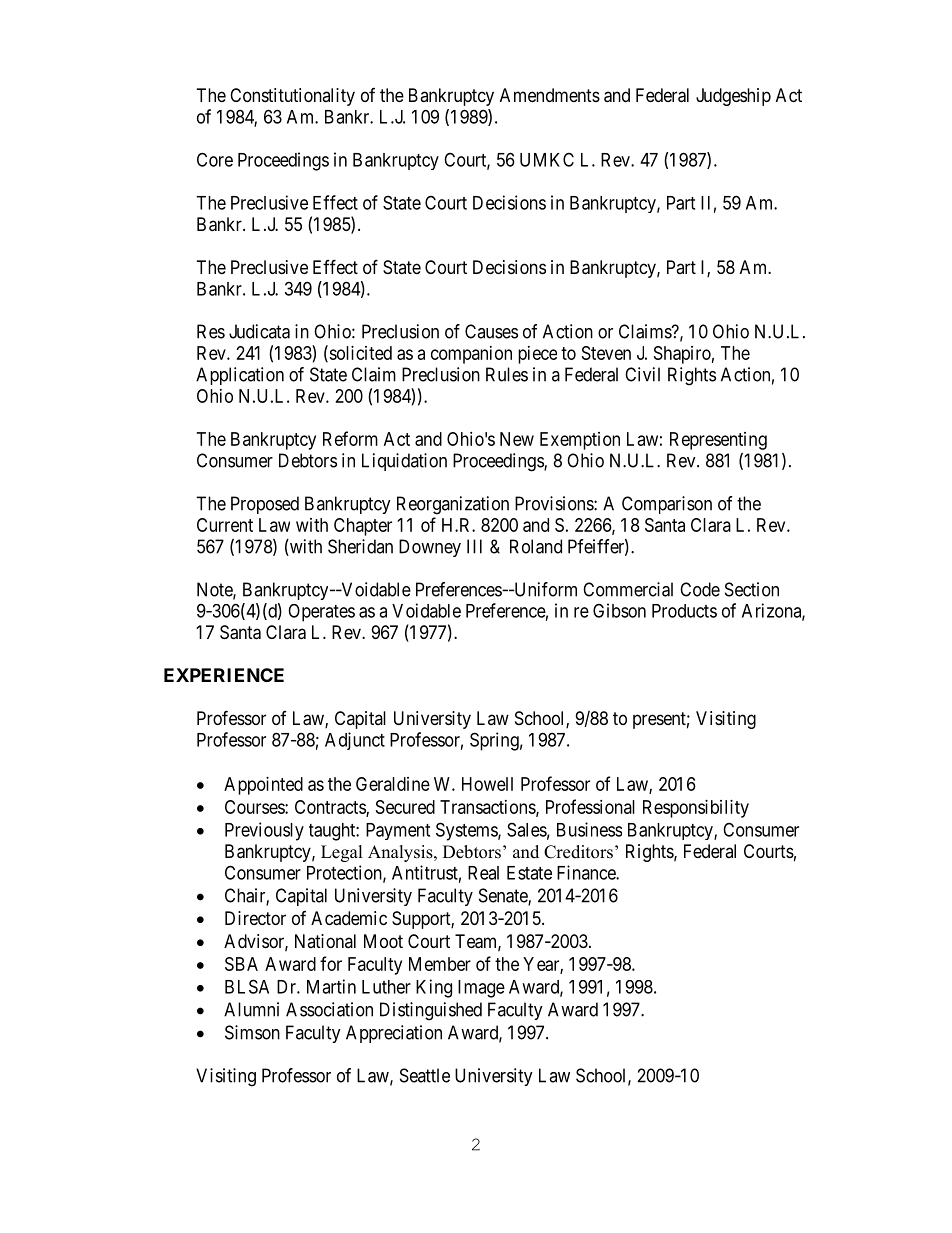 The height and width of the image is (1233, 952). Describe the element at coordinates (642, 374) in the image. I see `Civil` at that location.
